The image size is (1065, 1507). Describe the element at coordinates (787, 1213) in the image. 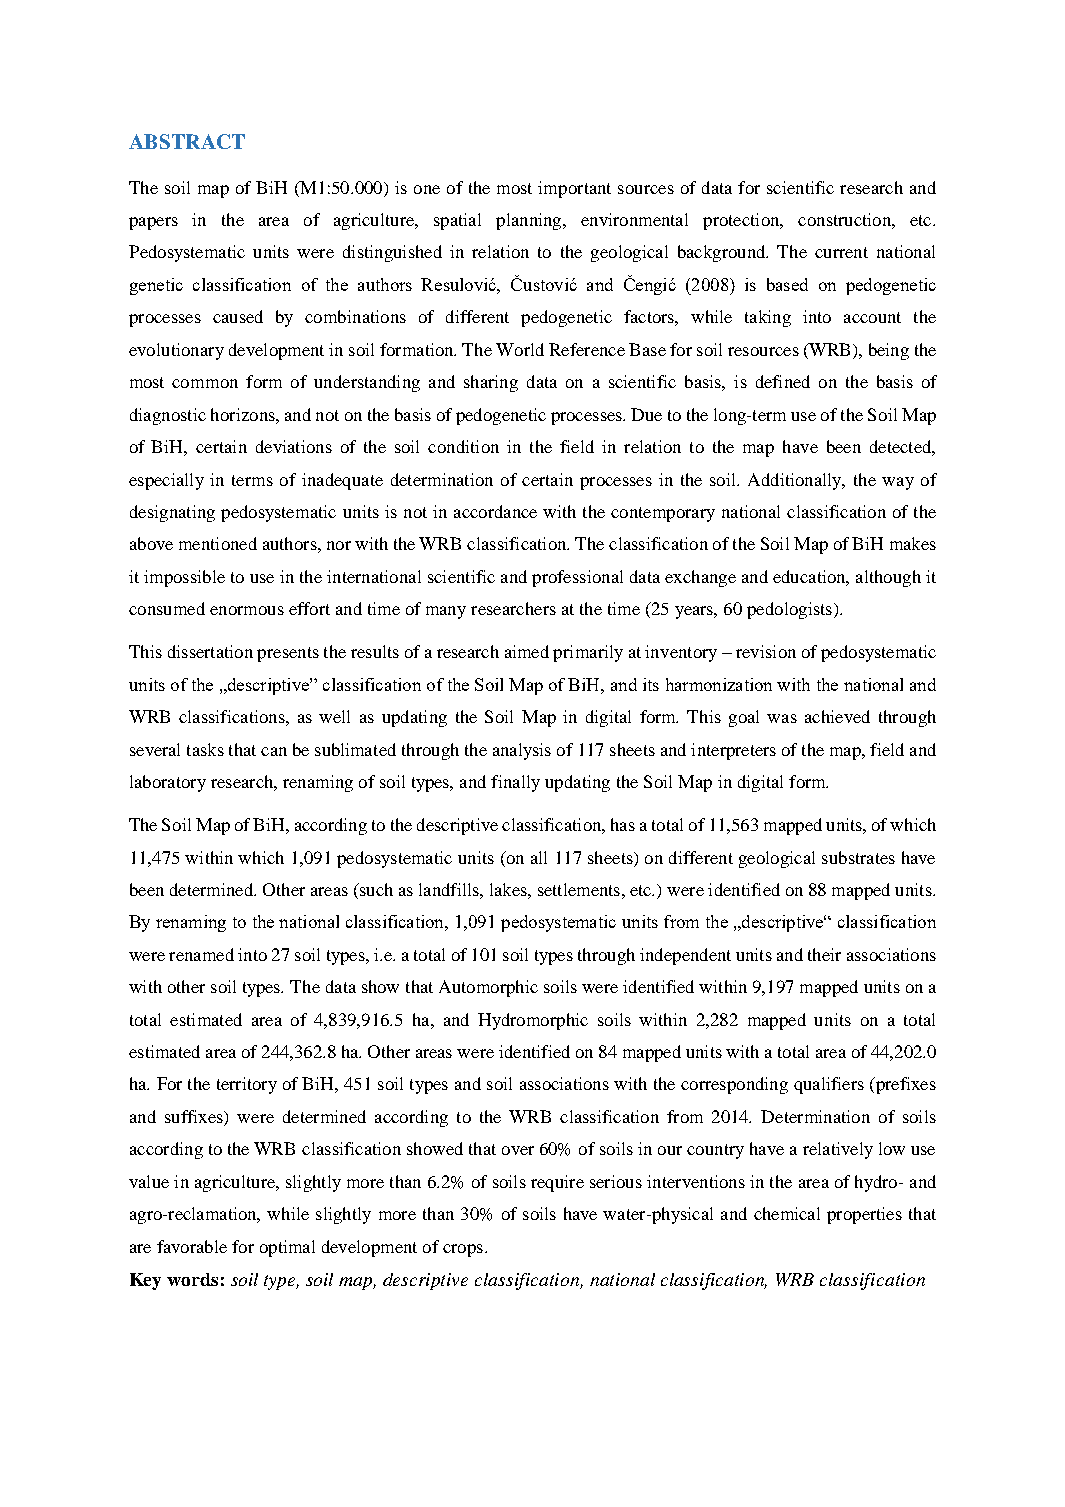

I see `chemical` at that location.
